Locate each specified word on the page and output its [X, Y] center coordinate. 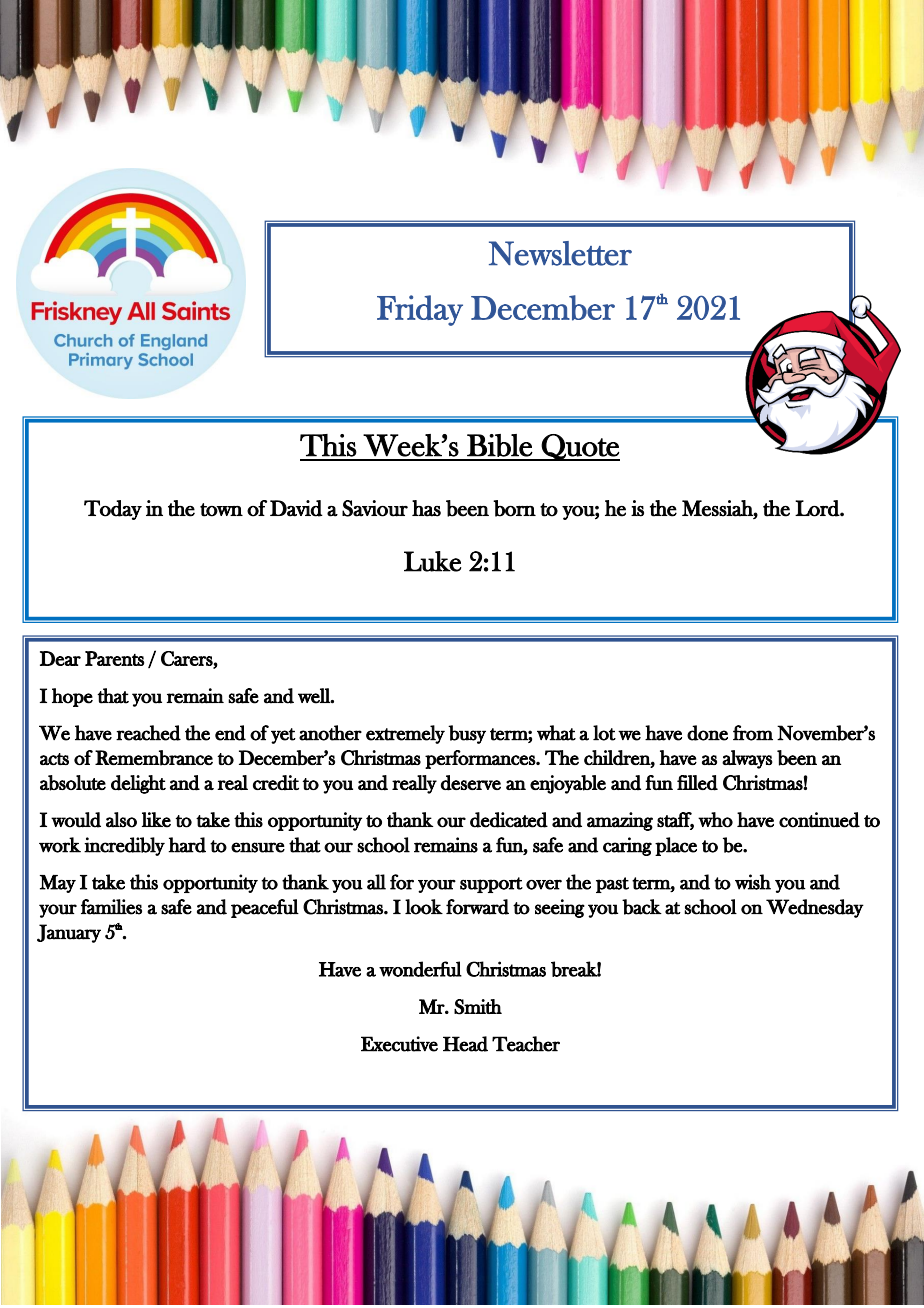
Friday [420, 310]
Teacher [526, 1044]
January [69, 933]
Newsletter [560, 253]
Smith [478, 1007]
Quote [580, 447]
